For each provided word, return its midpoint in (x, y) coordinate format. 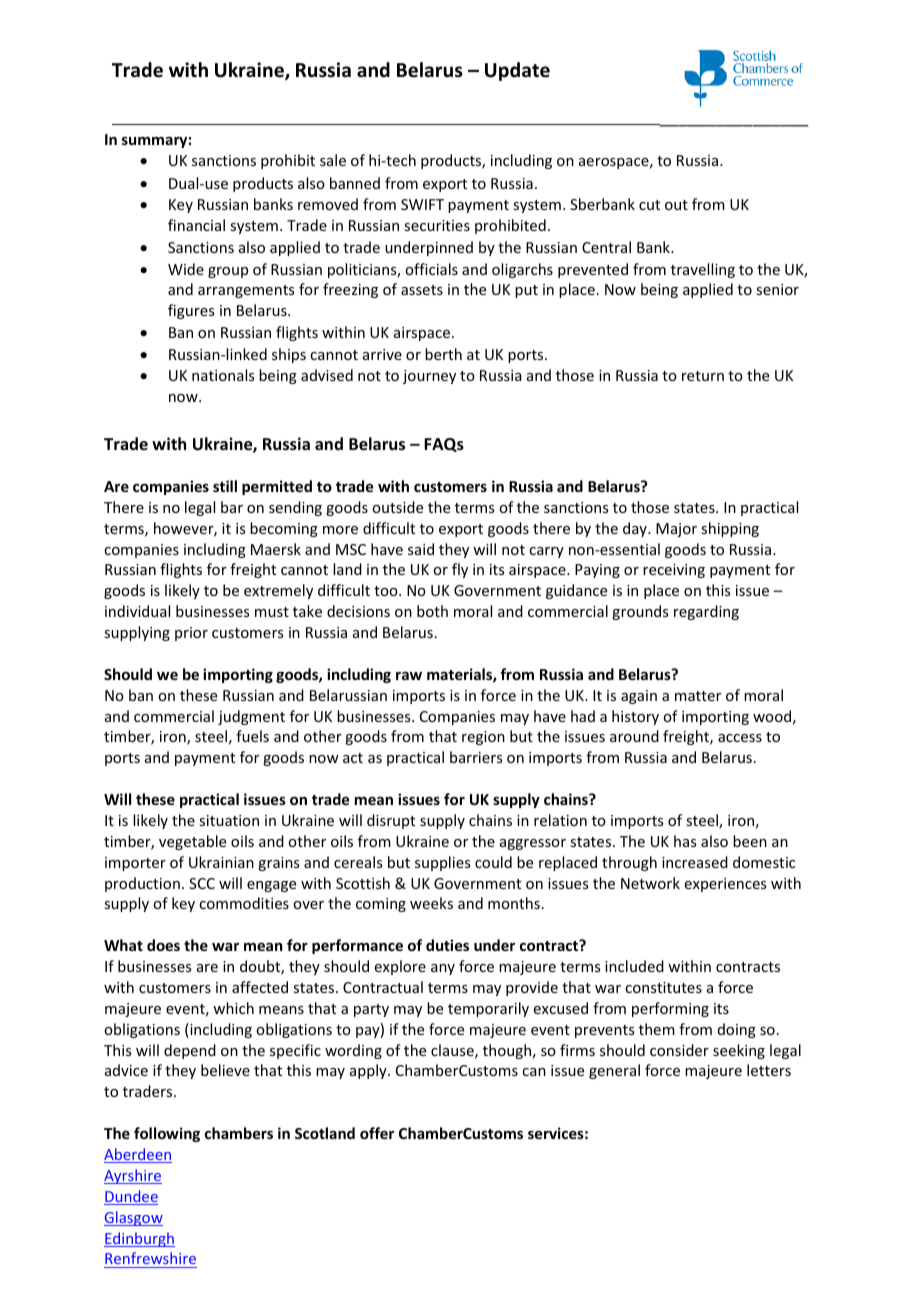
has (685, 841)
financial (196, 225)
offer (377, 1133)
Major (676, 530)
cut (649, 205)
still (225, 486)
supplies (442, 863)
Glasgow (133, 1218)
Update (517, 71)
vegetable (192, 842)
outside (397, 507)
